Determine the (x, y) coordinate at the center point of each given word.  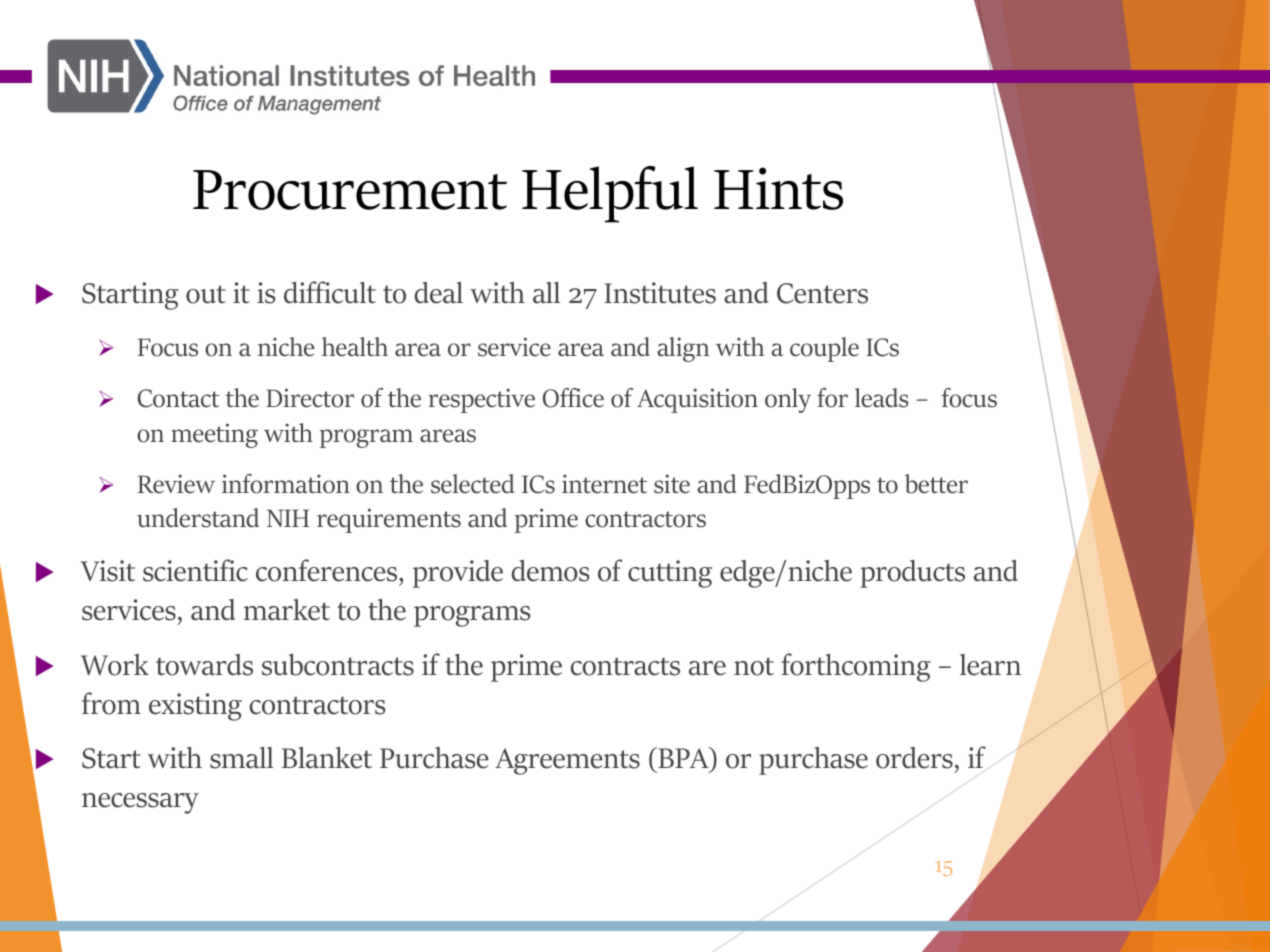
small (242, 758)
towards (204, 665)
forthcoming (856, 667)
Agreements (567, 761)
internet (604, 484)
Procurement (350, 190)
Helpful (610, 194)
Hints (778, 188)
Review (176, 484)
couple (824, 349)
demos (550, 571)
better (936, 484)
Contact (178, 398)
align (683, 349)
